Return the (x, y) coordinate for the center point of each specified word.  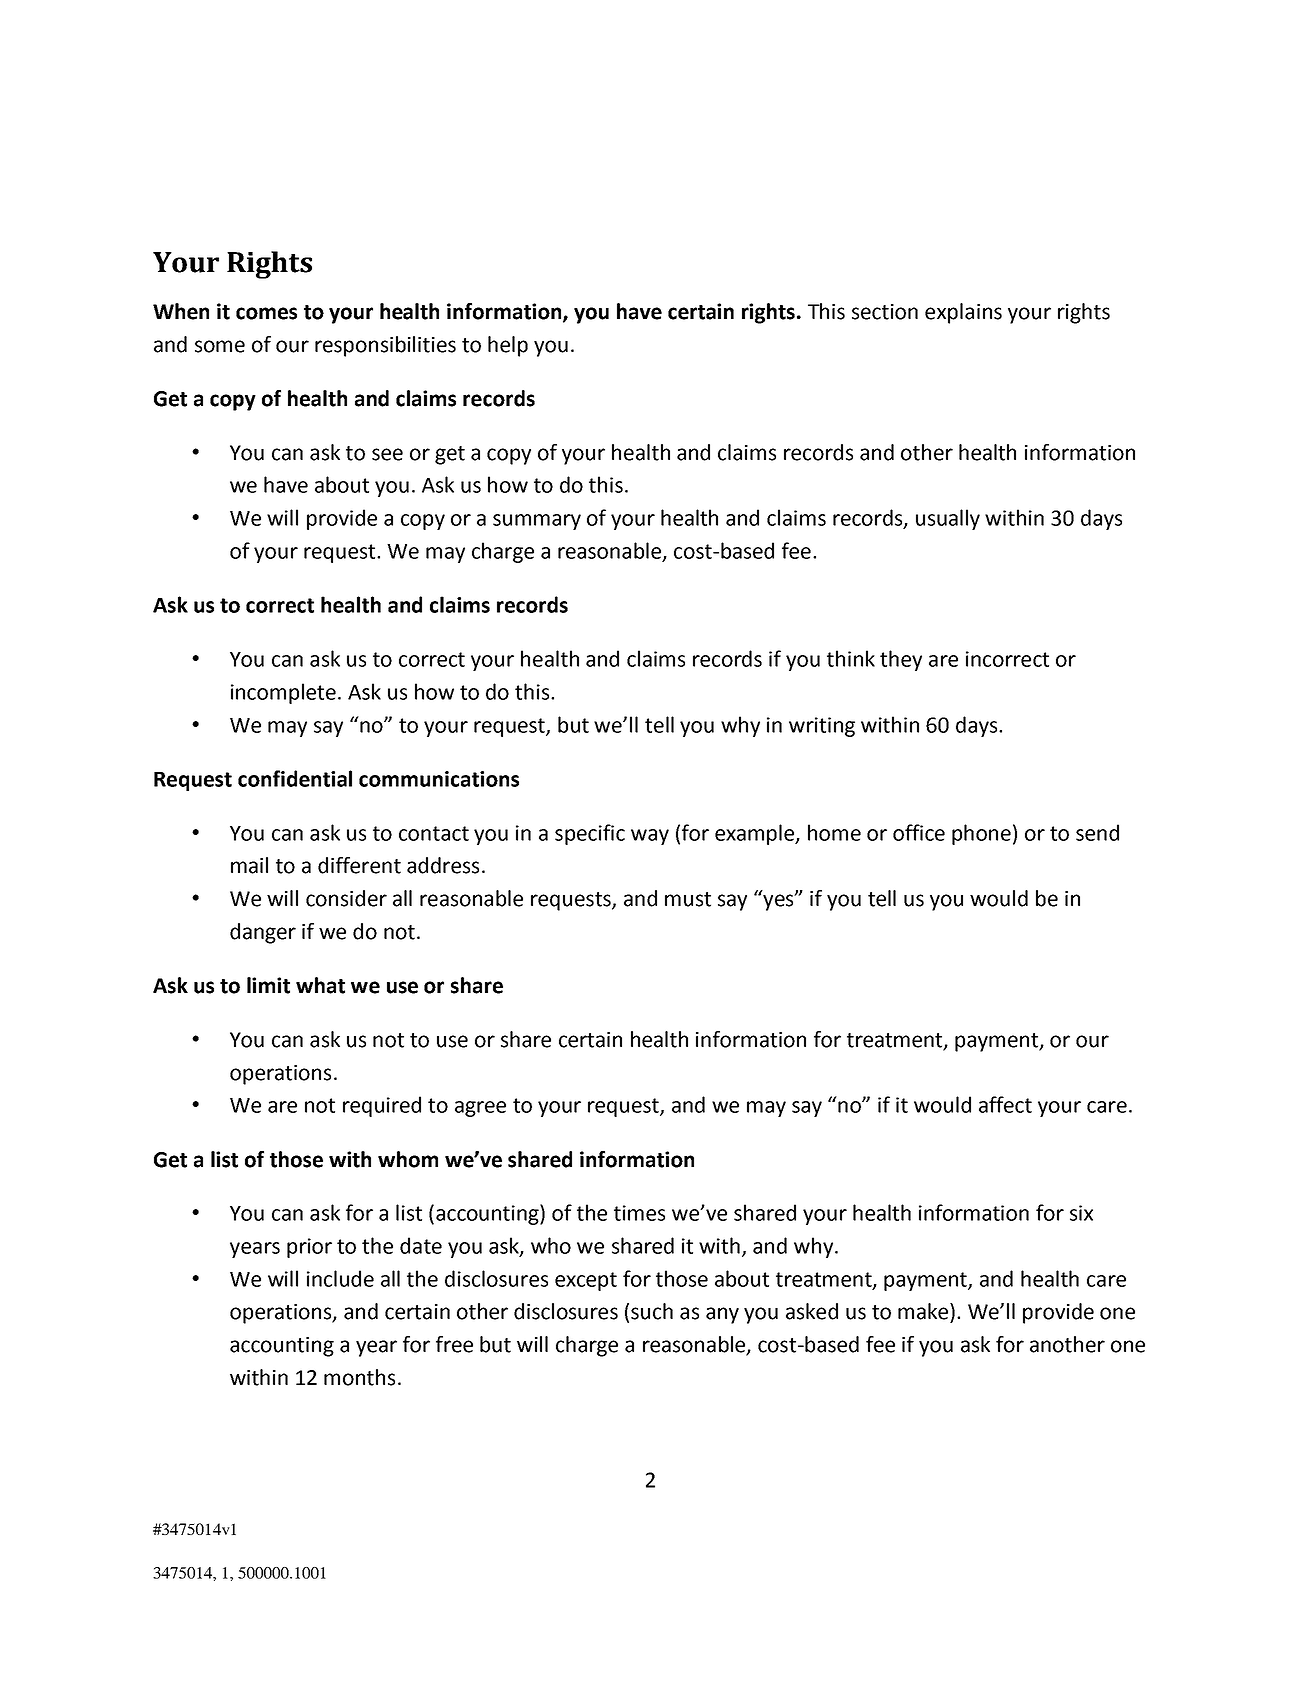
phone (981, 834)
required (382, 1106)
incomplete (285, 693)
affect (1005, 1104)
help (508, 346)
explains (963, 313)
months (359, 1377)
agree (480, 1109)
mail (249, 865)
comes (266, 313)
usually (948, 519)
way (650, 837)
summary (537, 522)
